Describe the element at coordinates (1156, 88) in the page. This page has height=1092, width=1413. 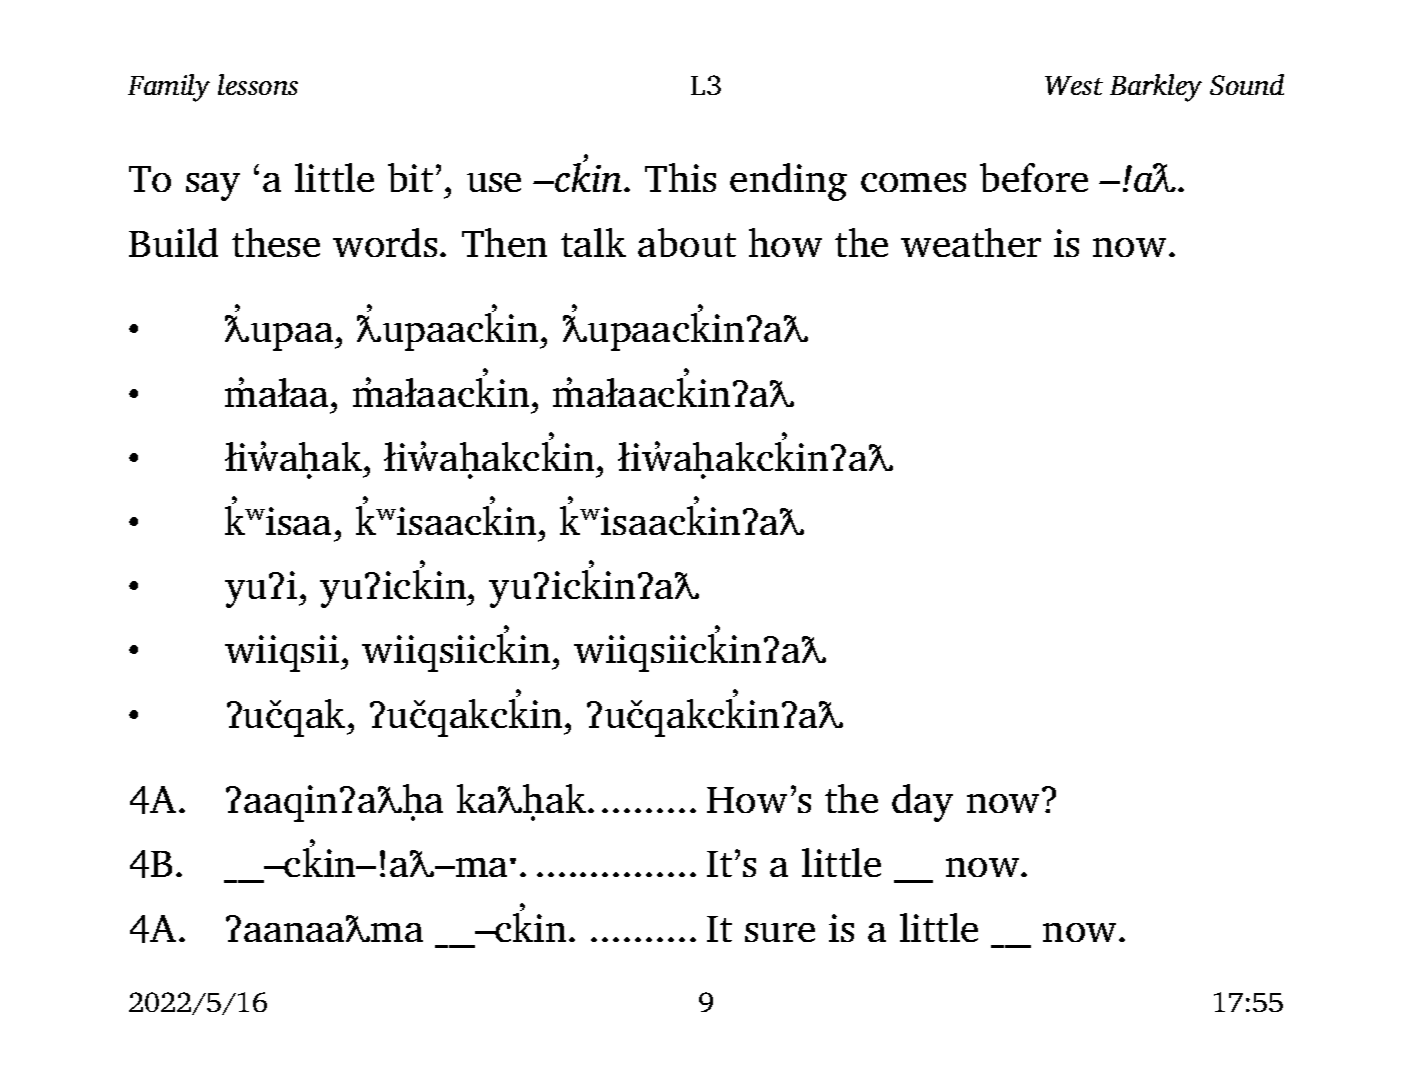
I see `Barkley` at that location.
